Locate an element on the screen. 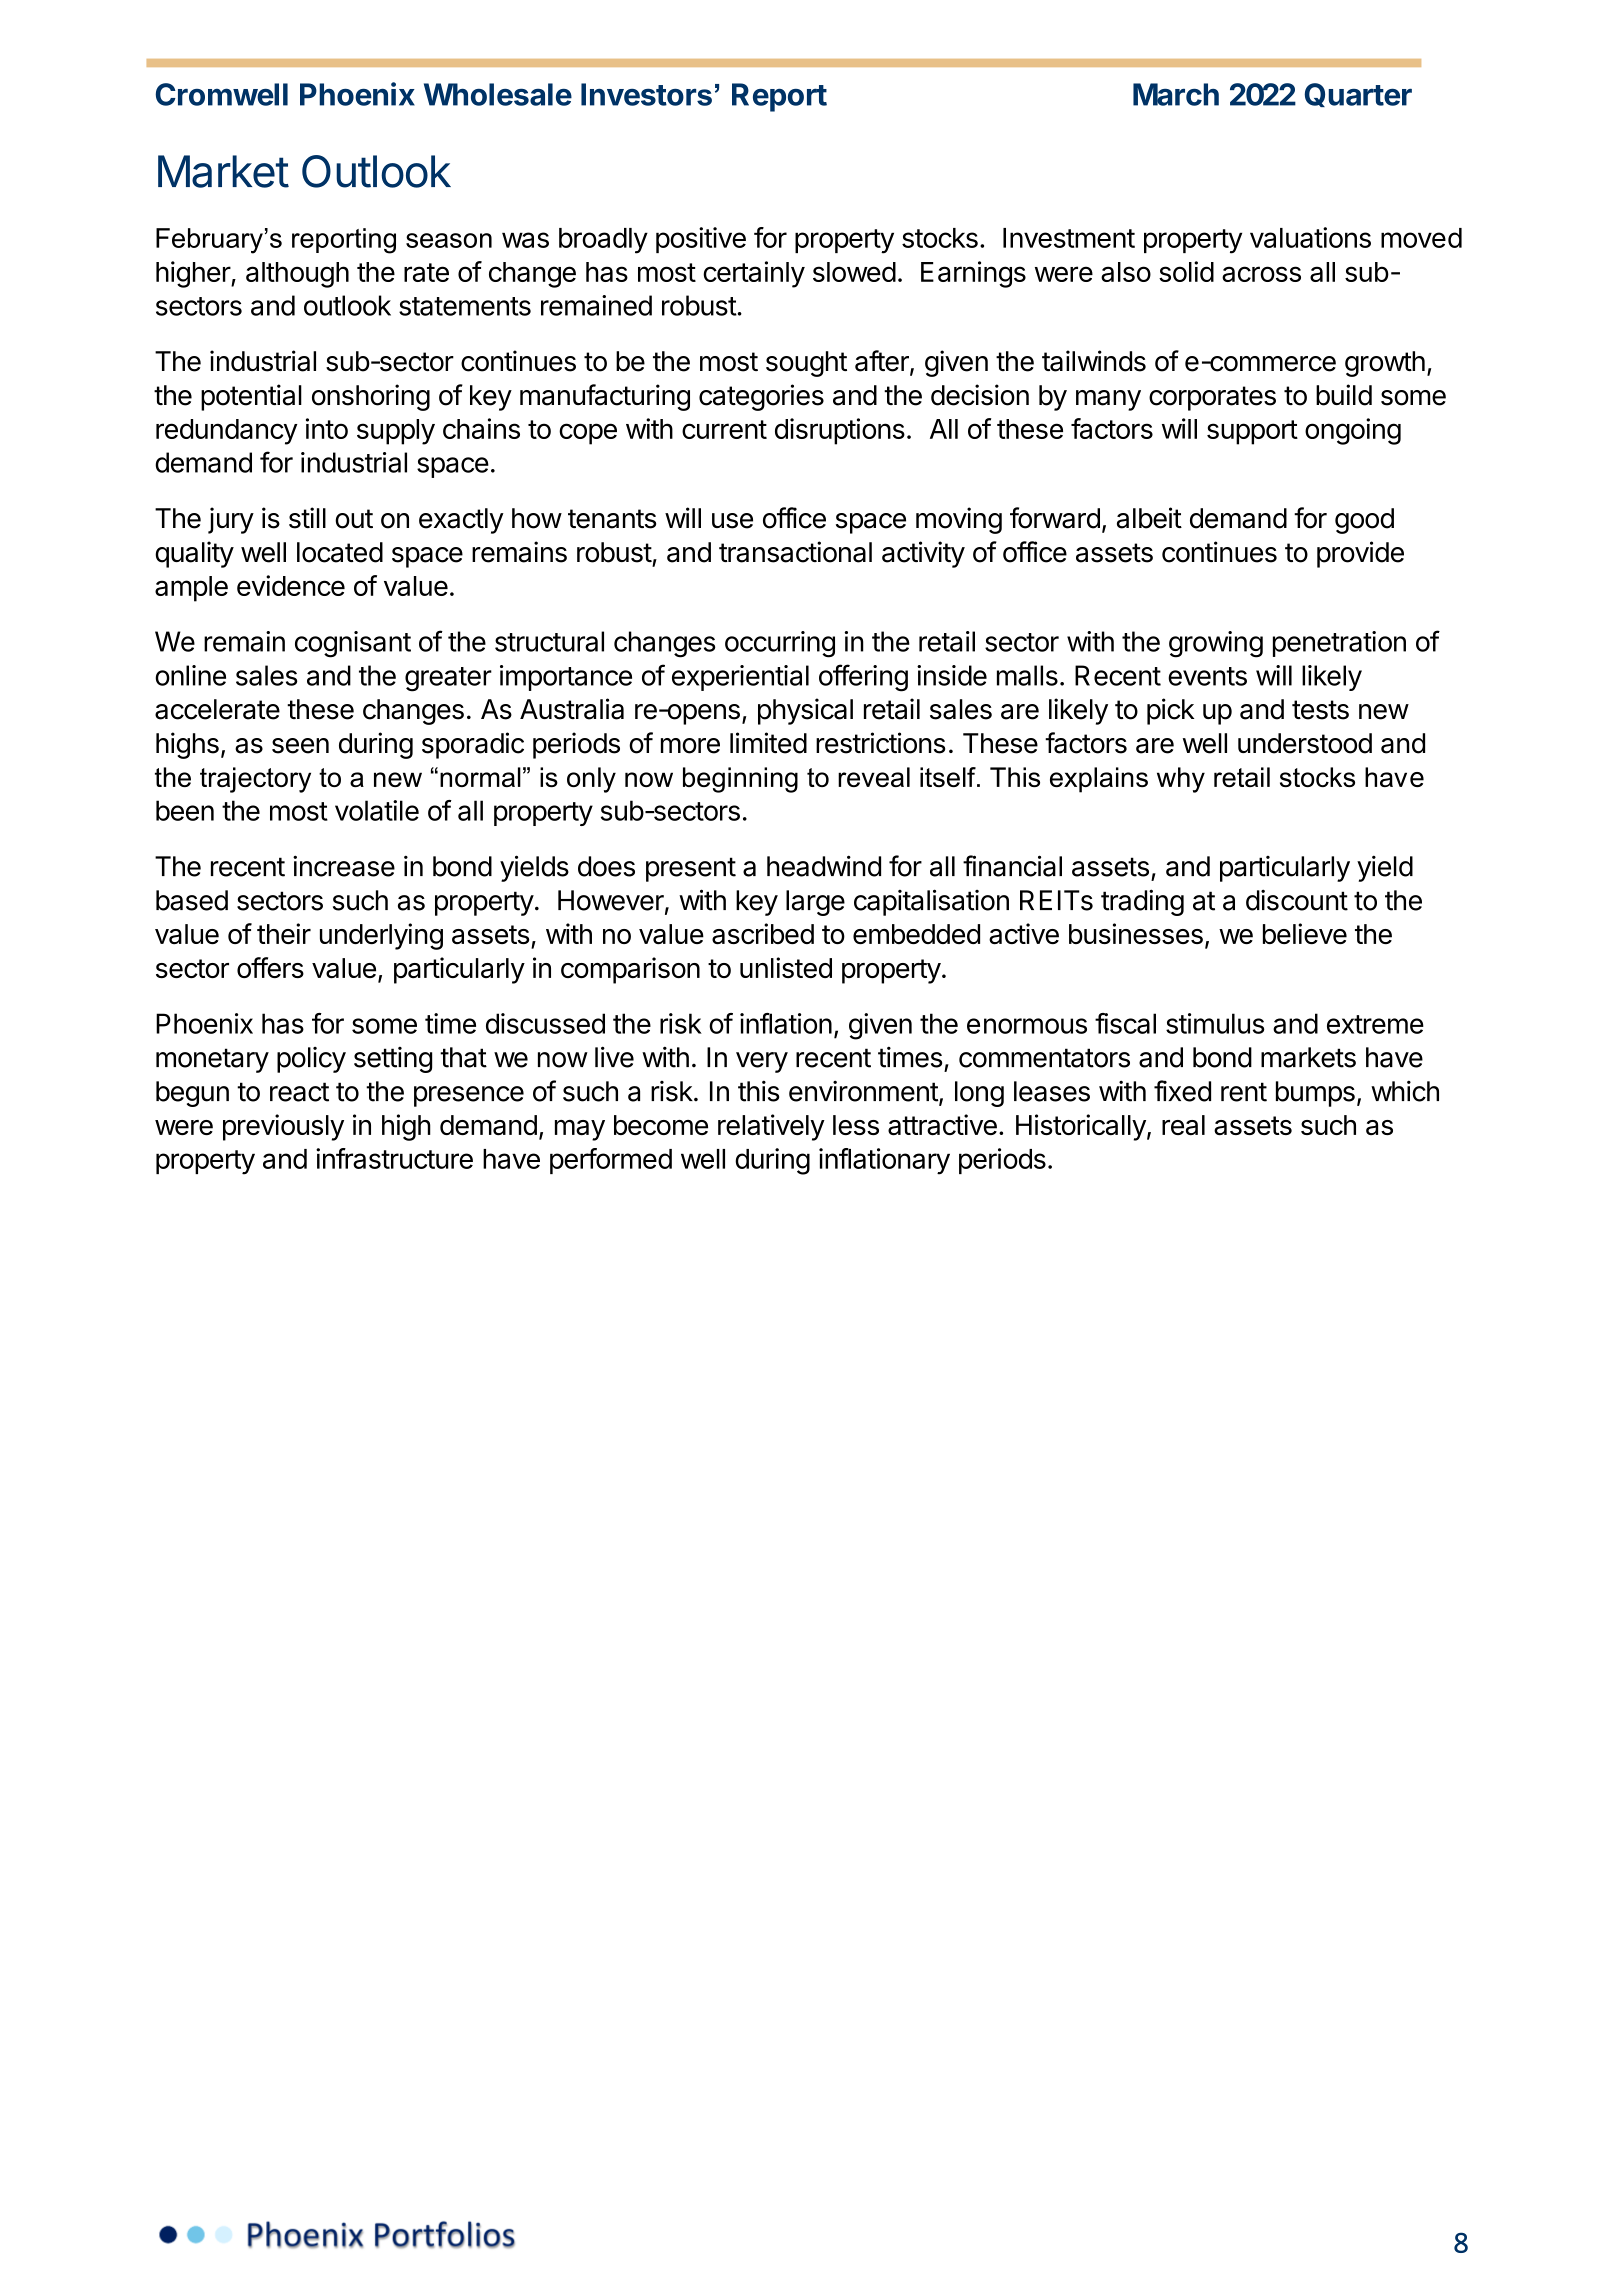  relatively is located at coordinates (771, 1127).
